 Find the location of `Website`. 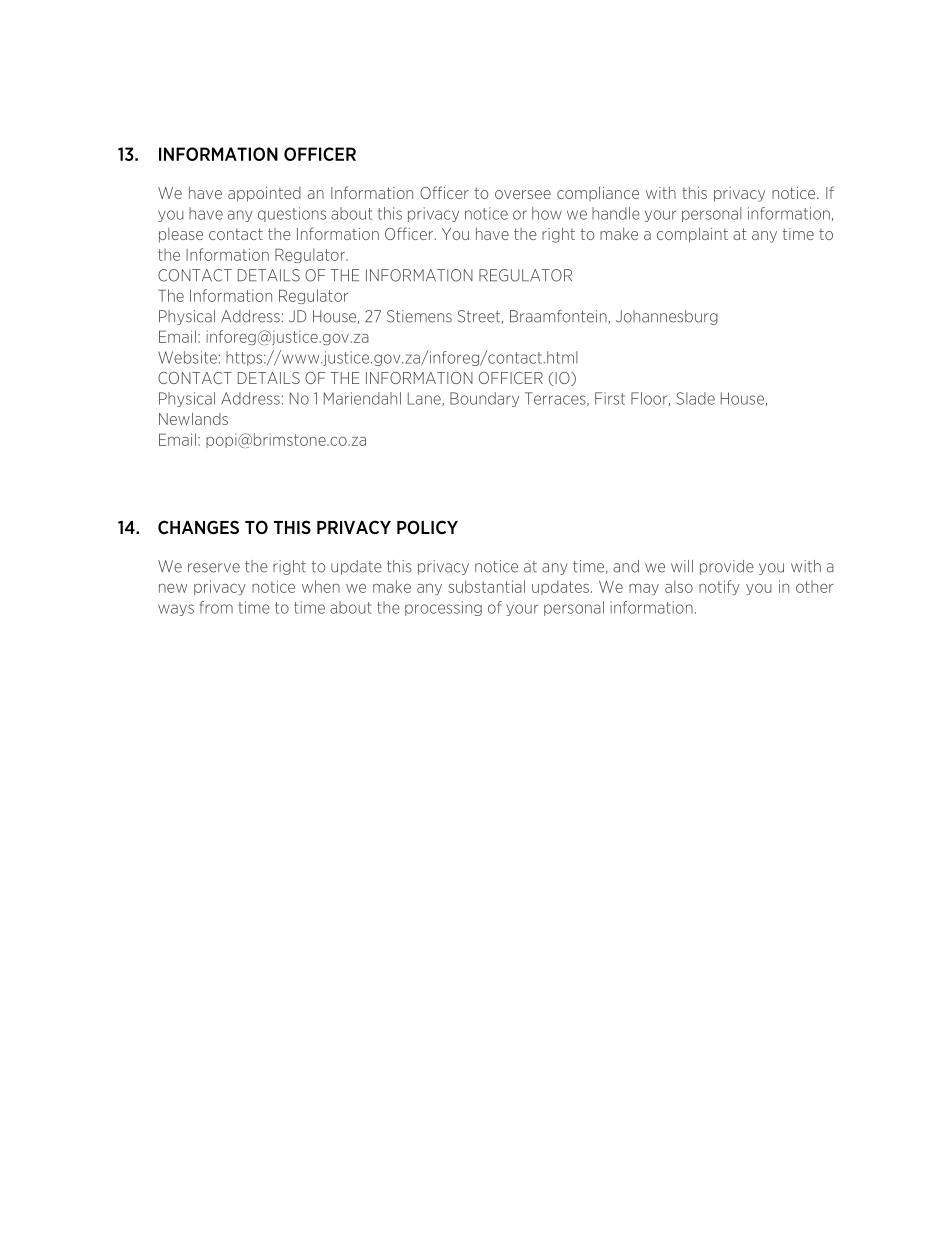

Website is located at coordinates (187, 357).
